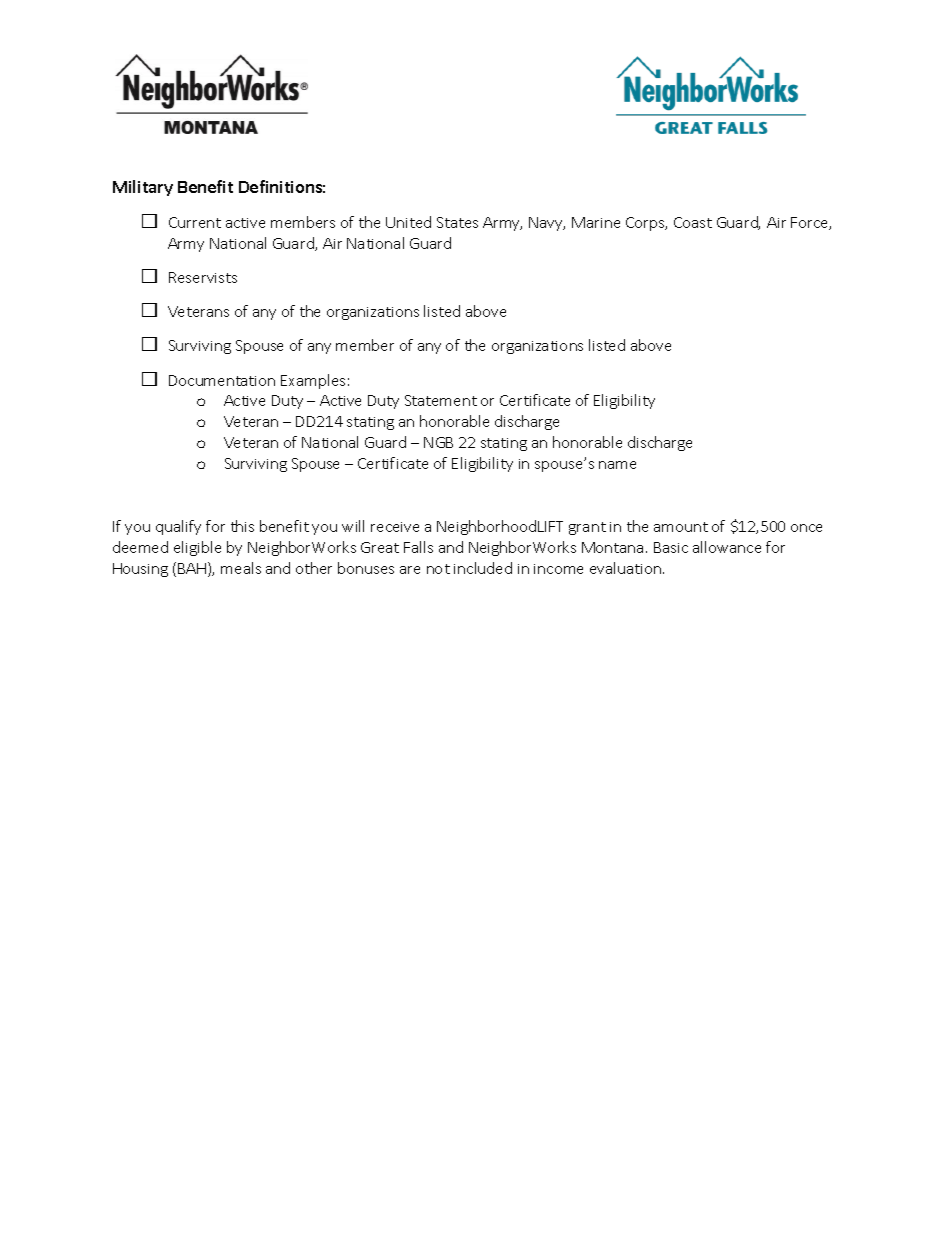 The width and height of the screenshot is (952, 1233). What do you see at coordinates (195, 222) in the screenshot?
I see `Current` at bounding box center [195, 222].
